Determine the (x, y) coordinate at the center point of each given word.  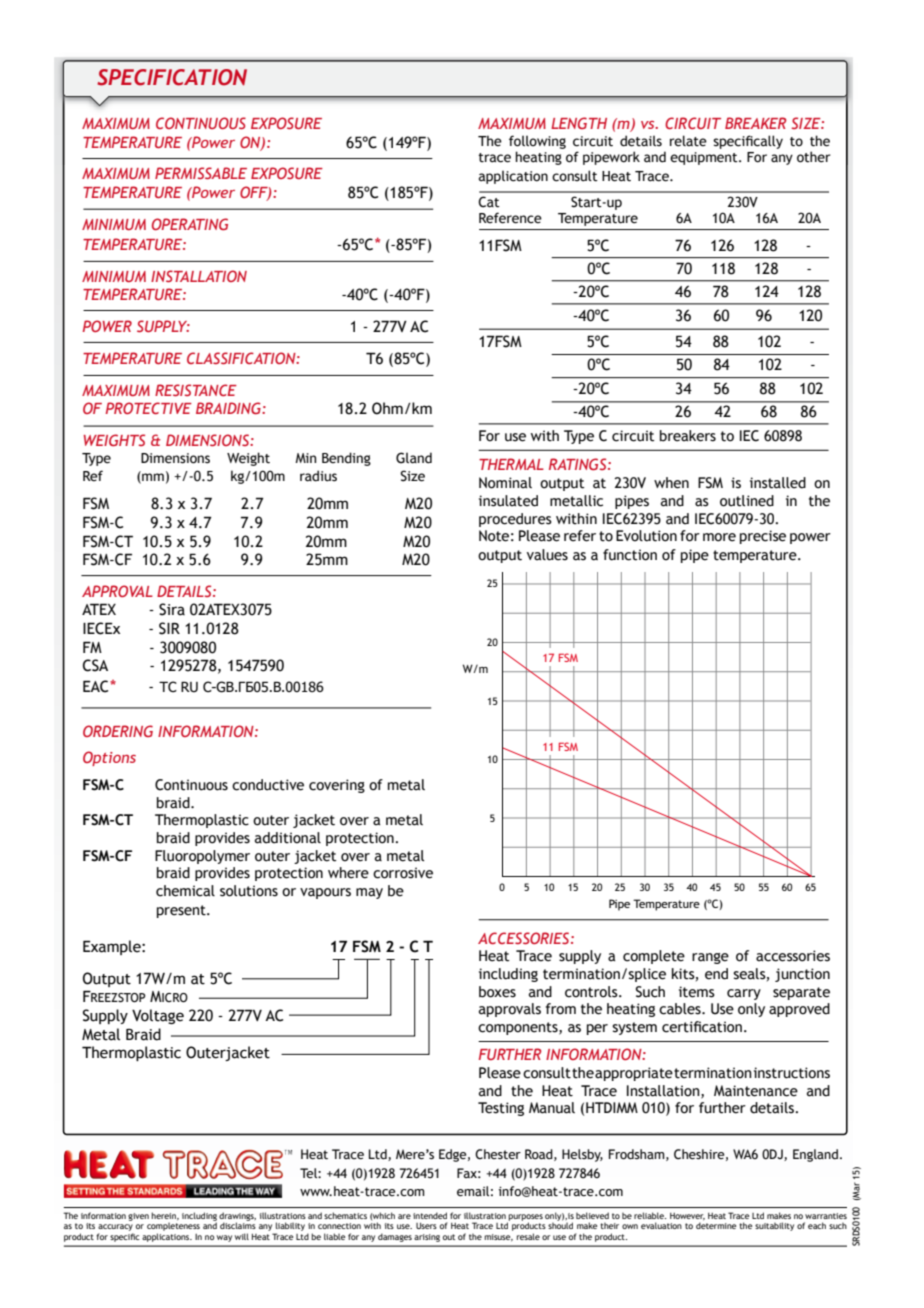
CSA (95, 665)
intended (430, 1215)
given (138, 1217)
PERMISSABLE (201, 173)
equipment (705, 158)
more (719, 537)
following (537, 142)
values (547, 555)
